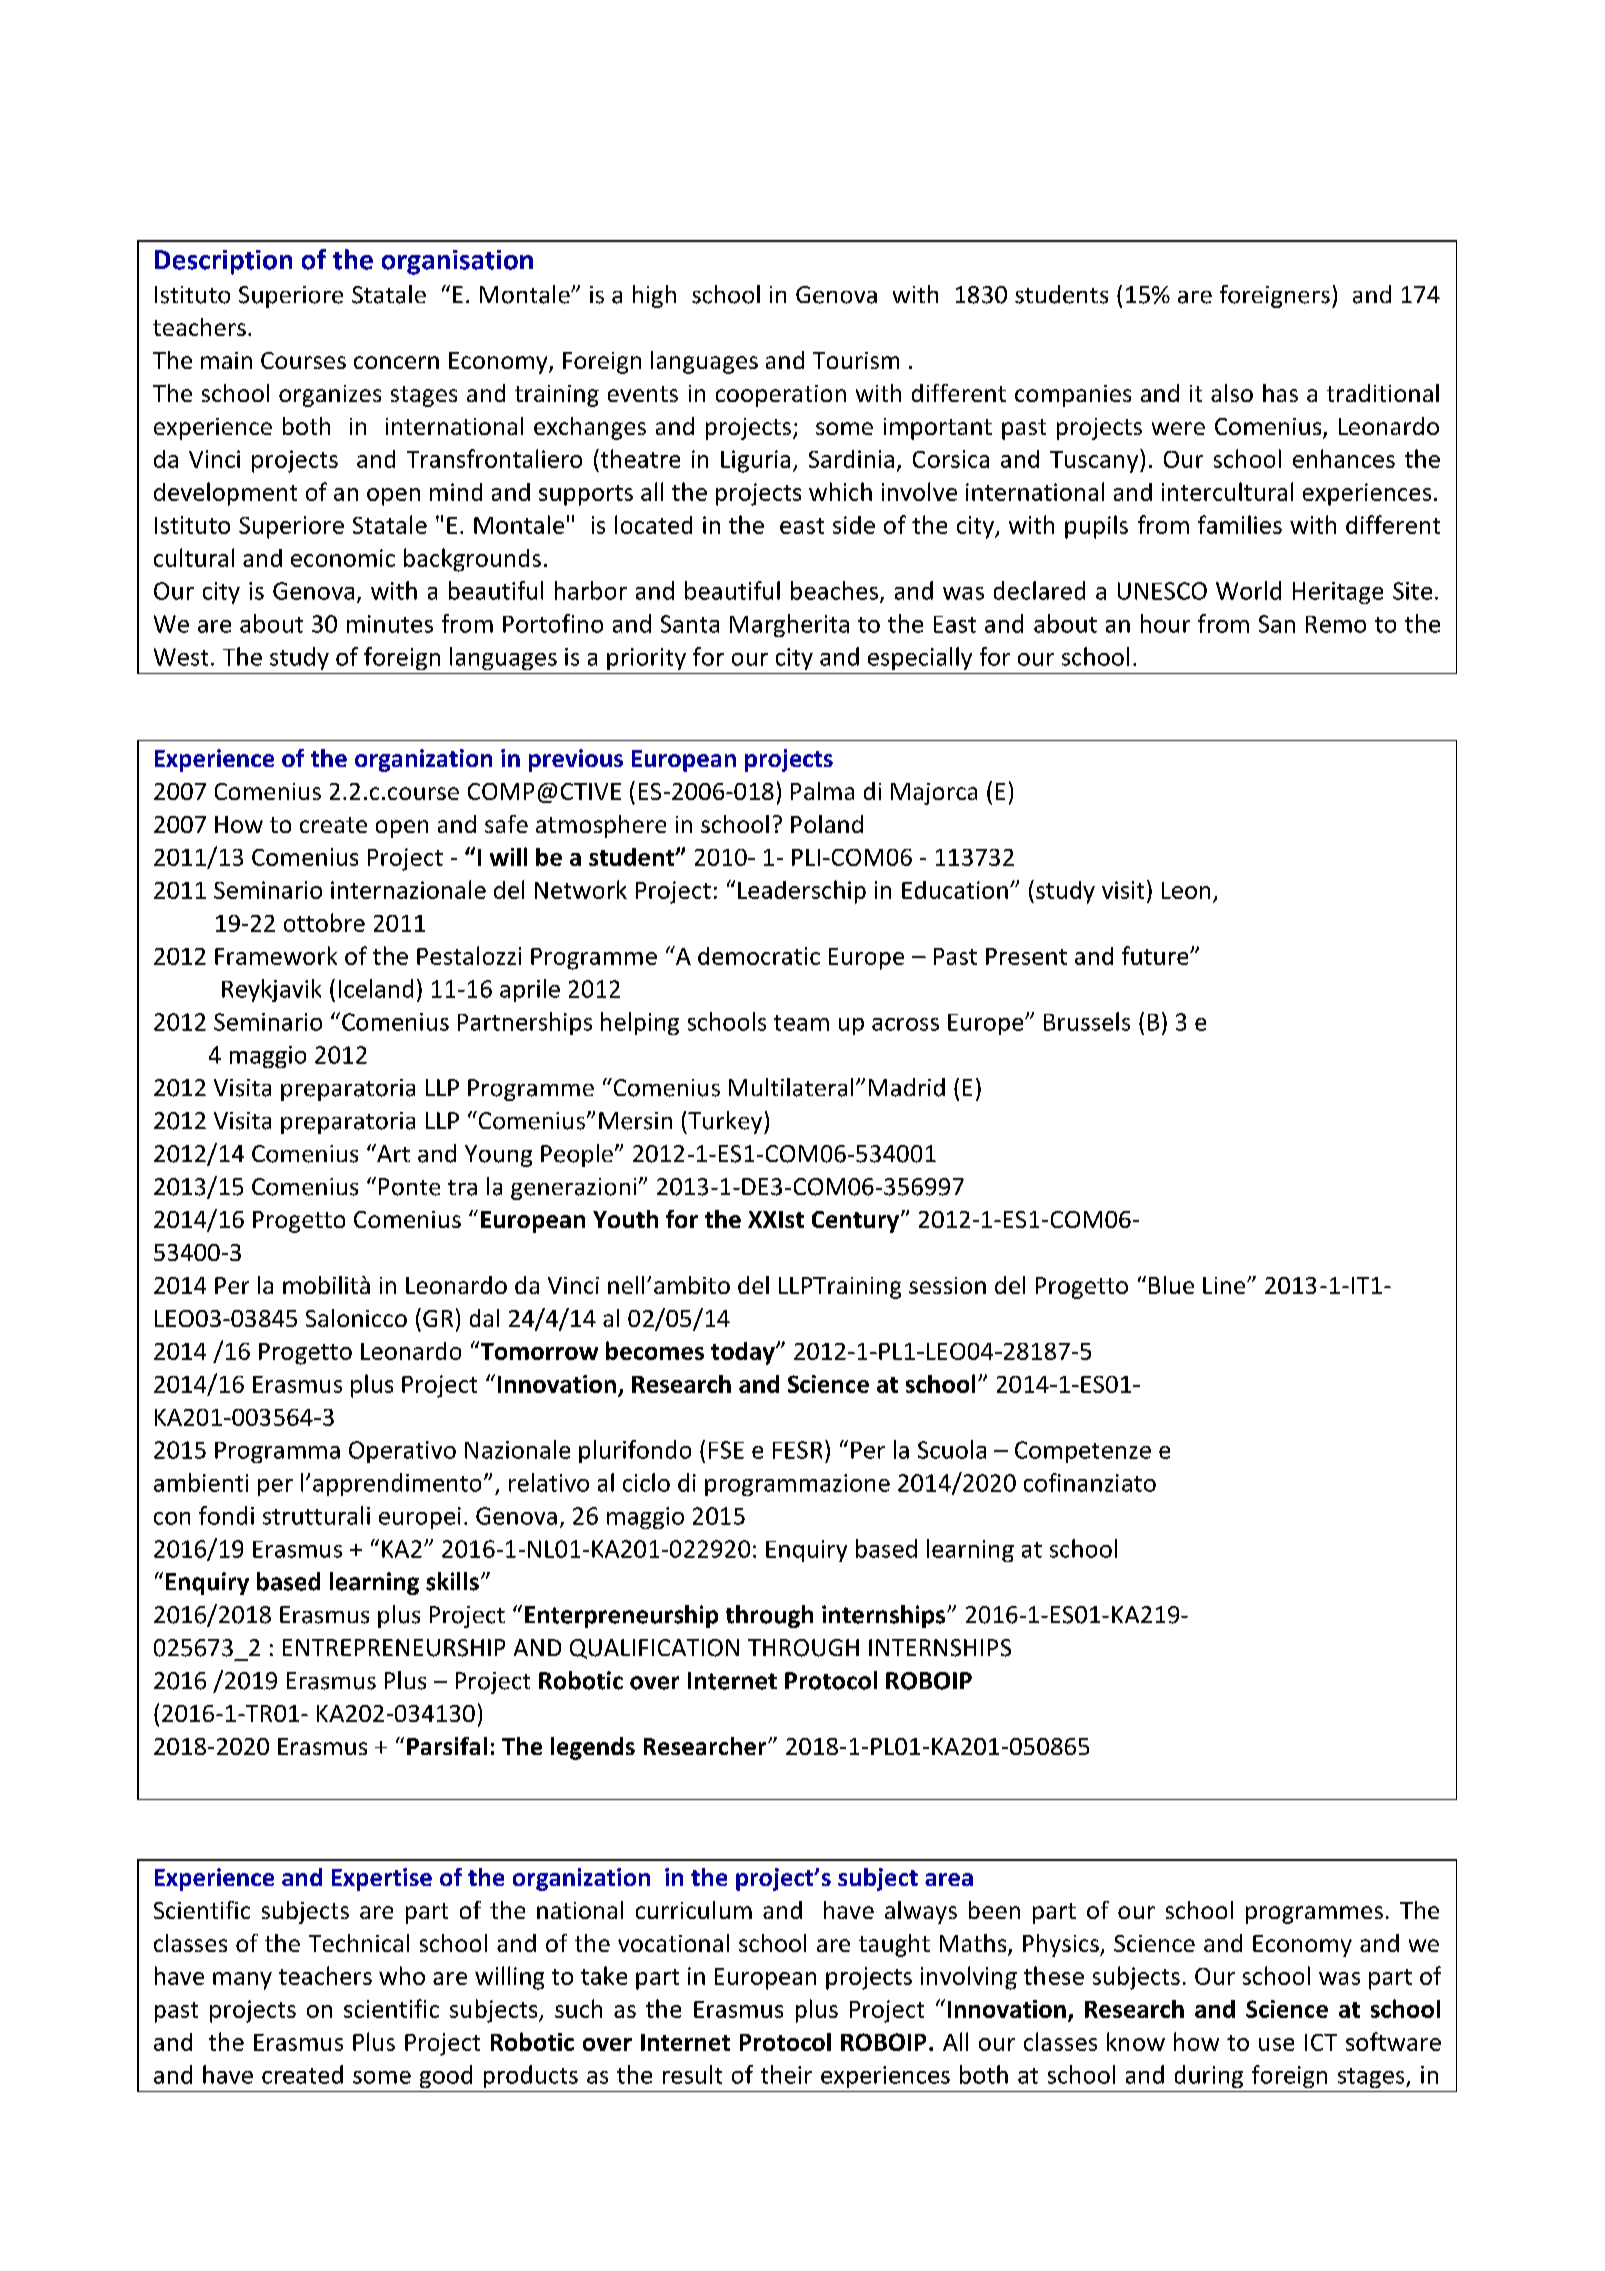 The width and height of the page is (1605, 2271). What do you see at coordinates (1225, 1285) in the page?
I see `Line` at bounding box center [1225, 1285].
